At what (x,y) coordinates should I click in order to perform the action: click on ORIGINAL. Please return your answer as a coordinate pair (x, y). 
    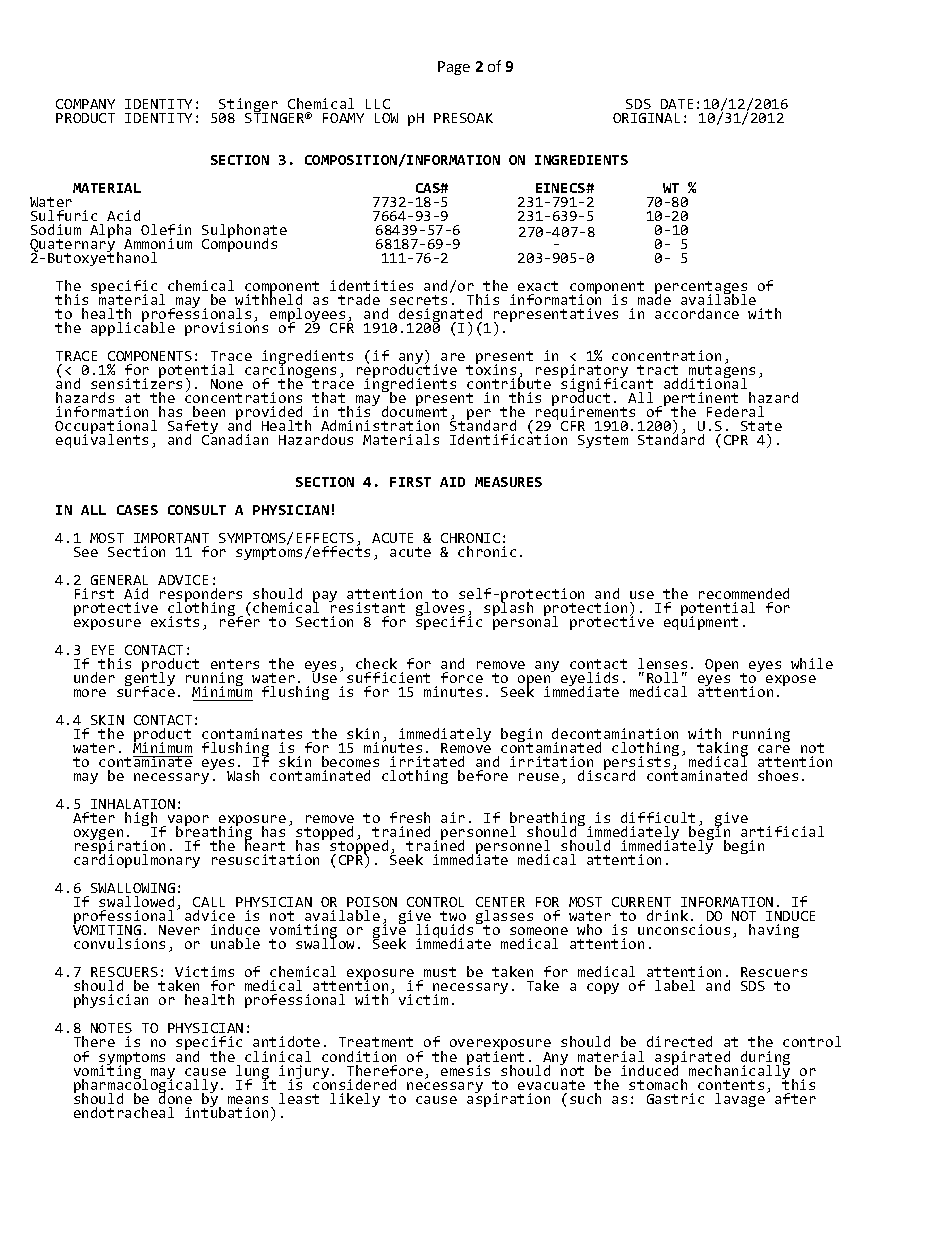
    Looking at the image, I should click on (646, 118).
